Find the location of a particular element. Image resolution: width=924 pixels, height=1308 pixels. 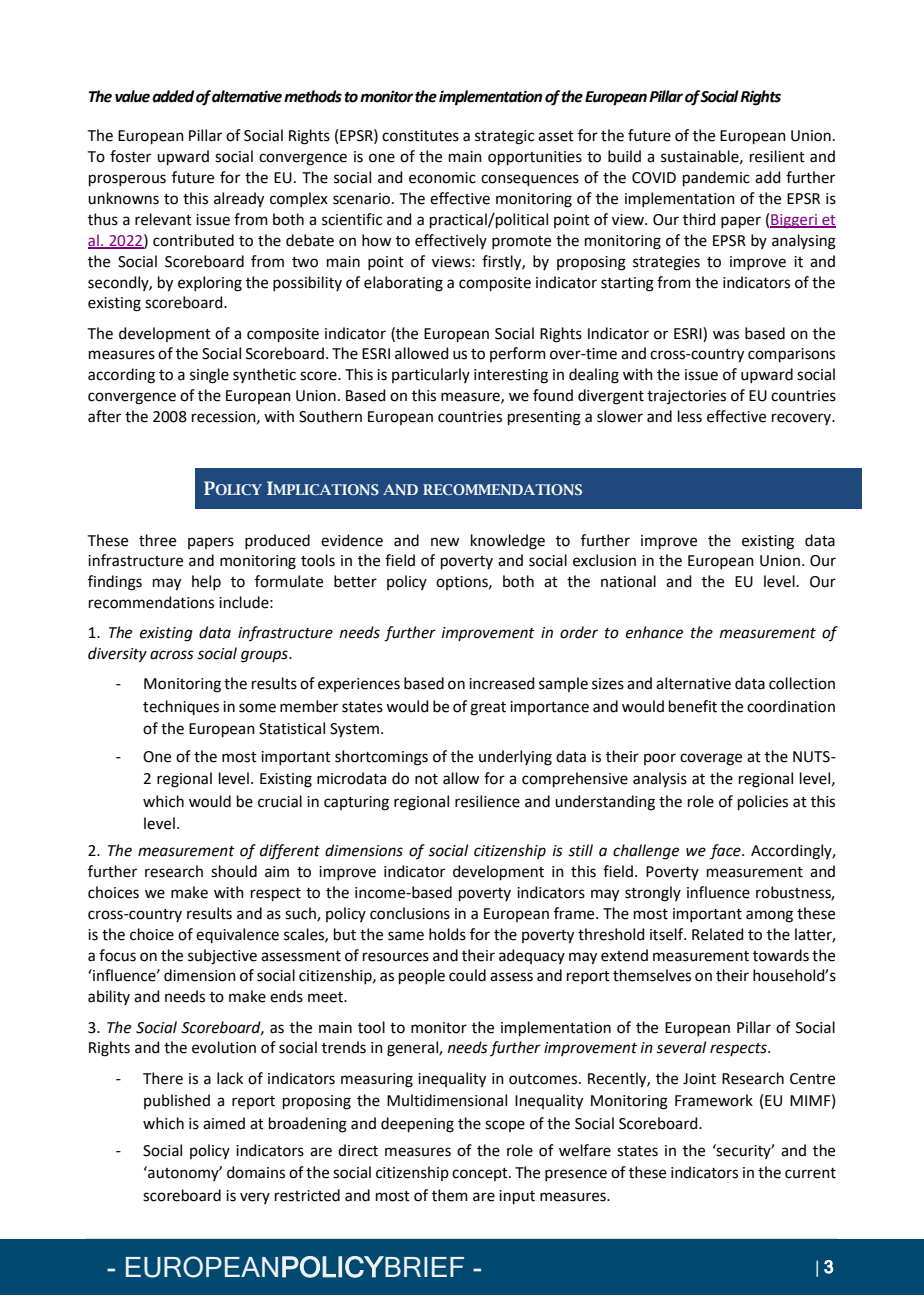

current is located at coordinates (810, 1173).
